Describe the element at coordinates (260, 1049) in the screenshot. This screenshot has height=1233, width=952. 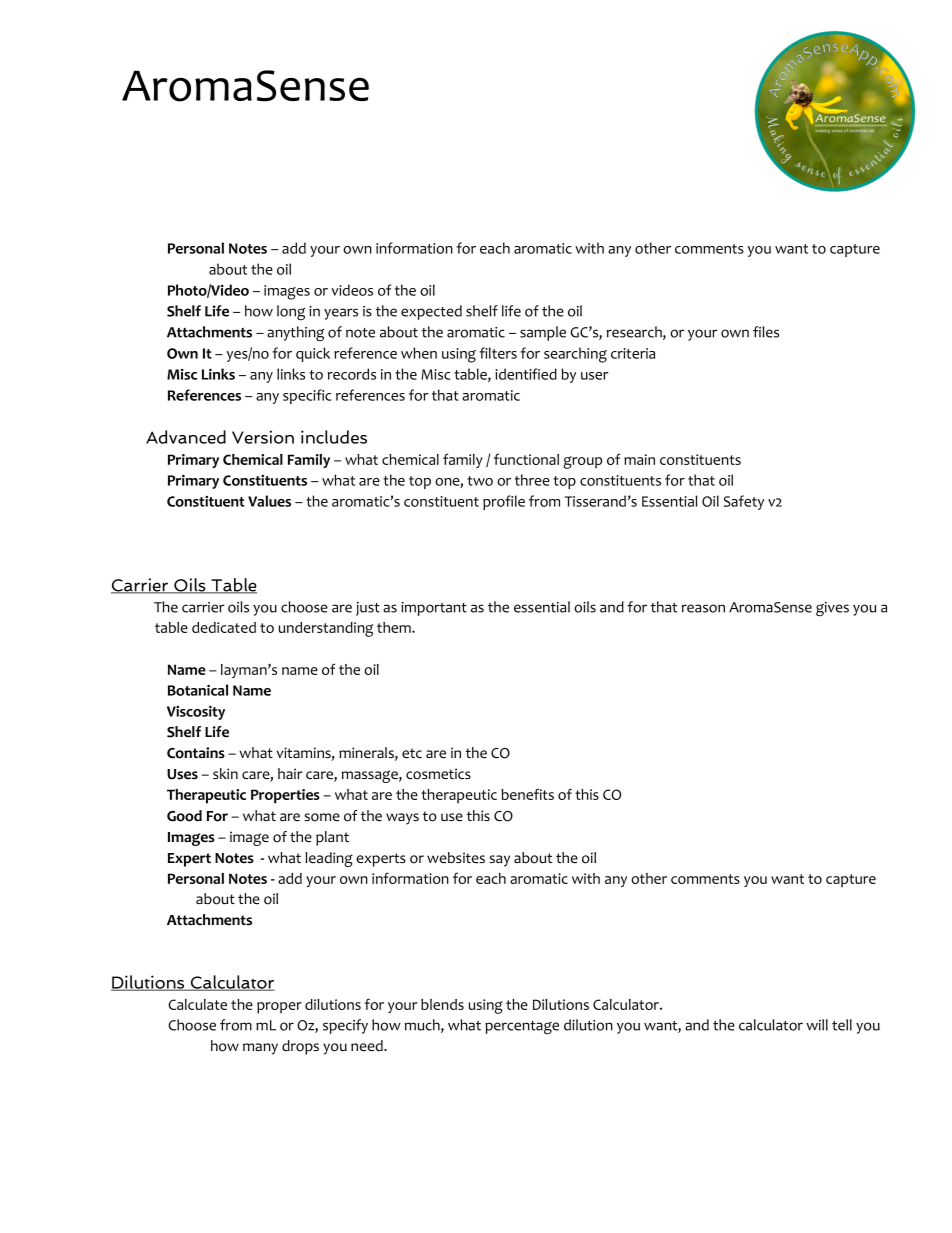
I see `many` at that location.
